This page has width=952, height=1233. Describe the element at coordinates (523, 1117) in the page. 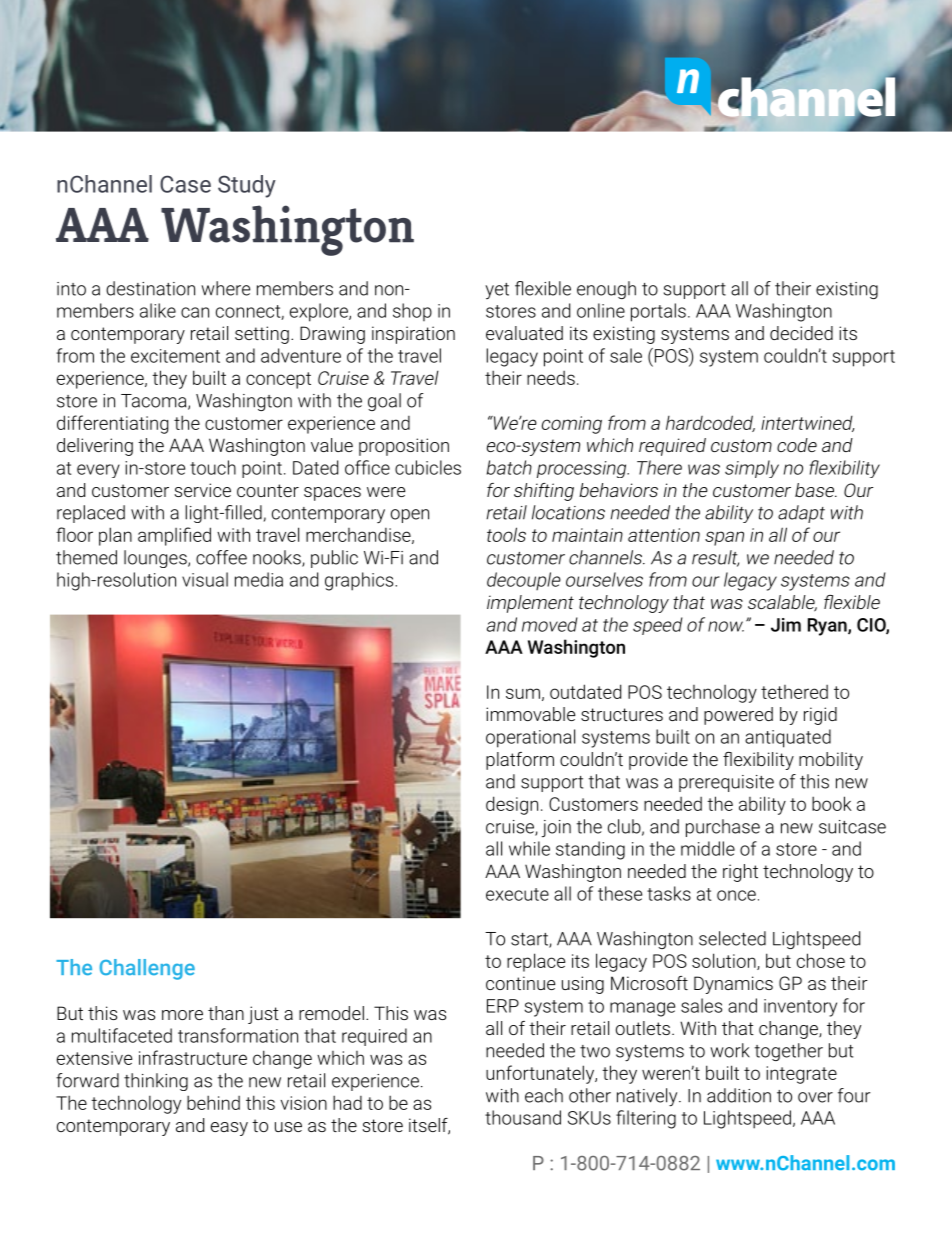

I see `thousand` at that location.
